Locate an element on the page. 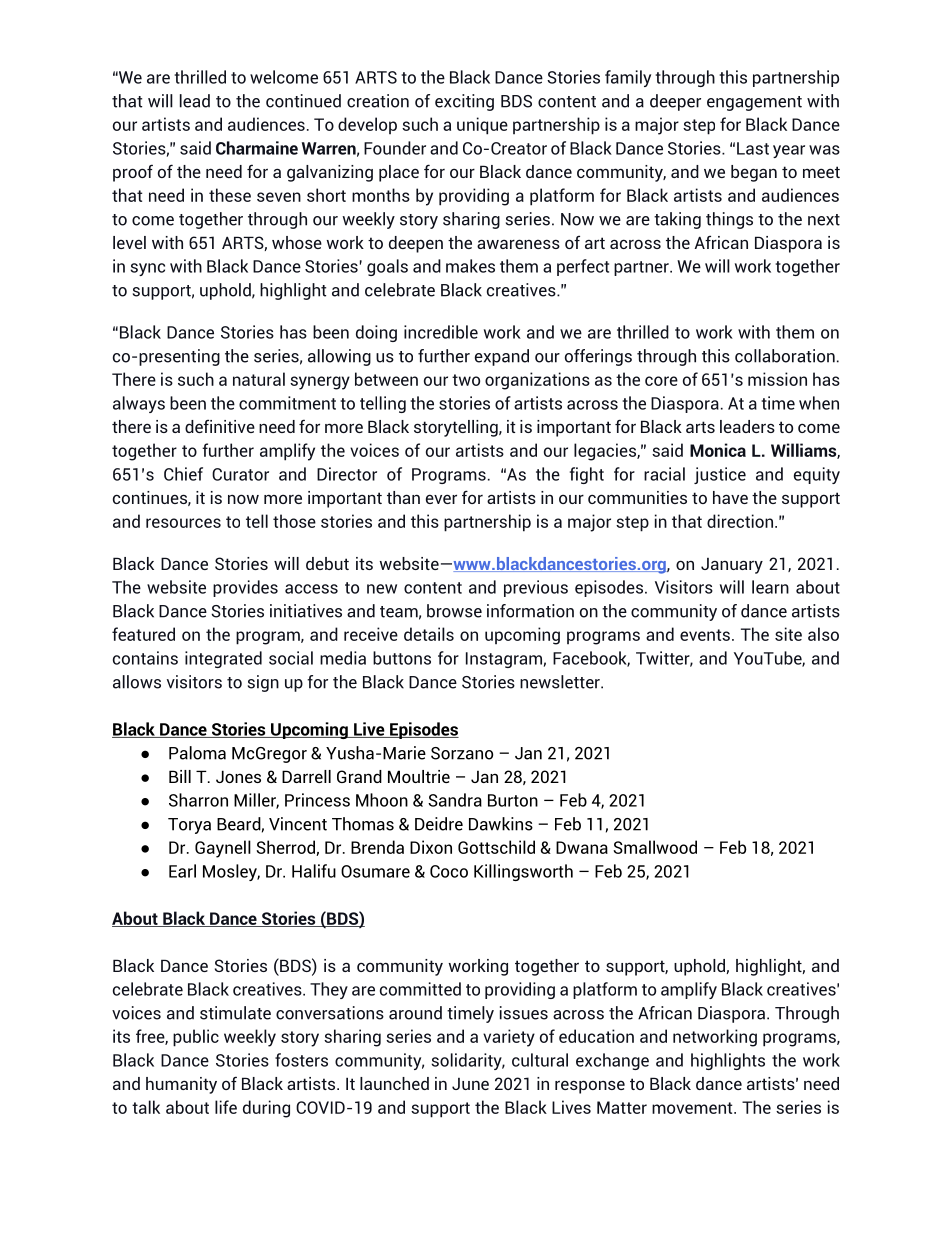  Sandra is located at coordinates (455, 800).
